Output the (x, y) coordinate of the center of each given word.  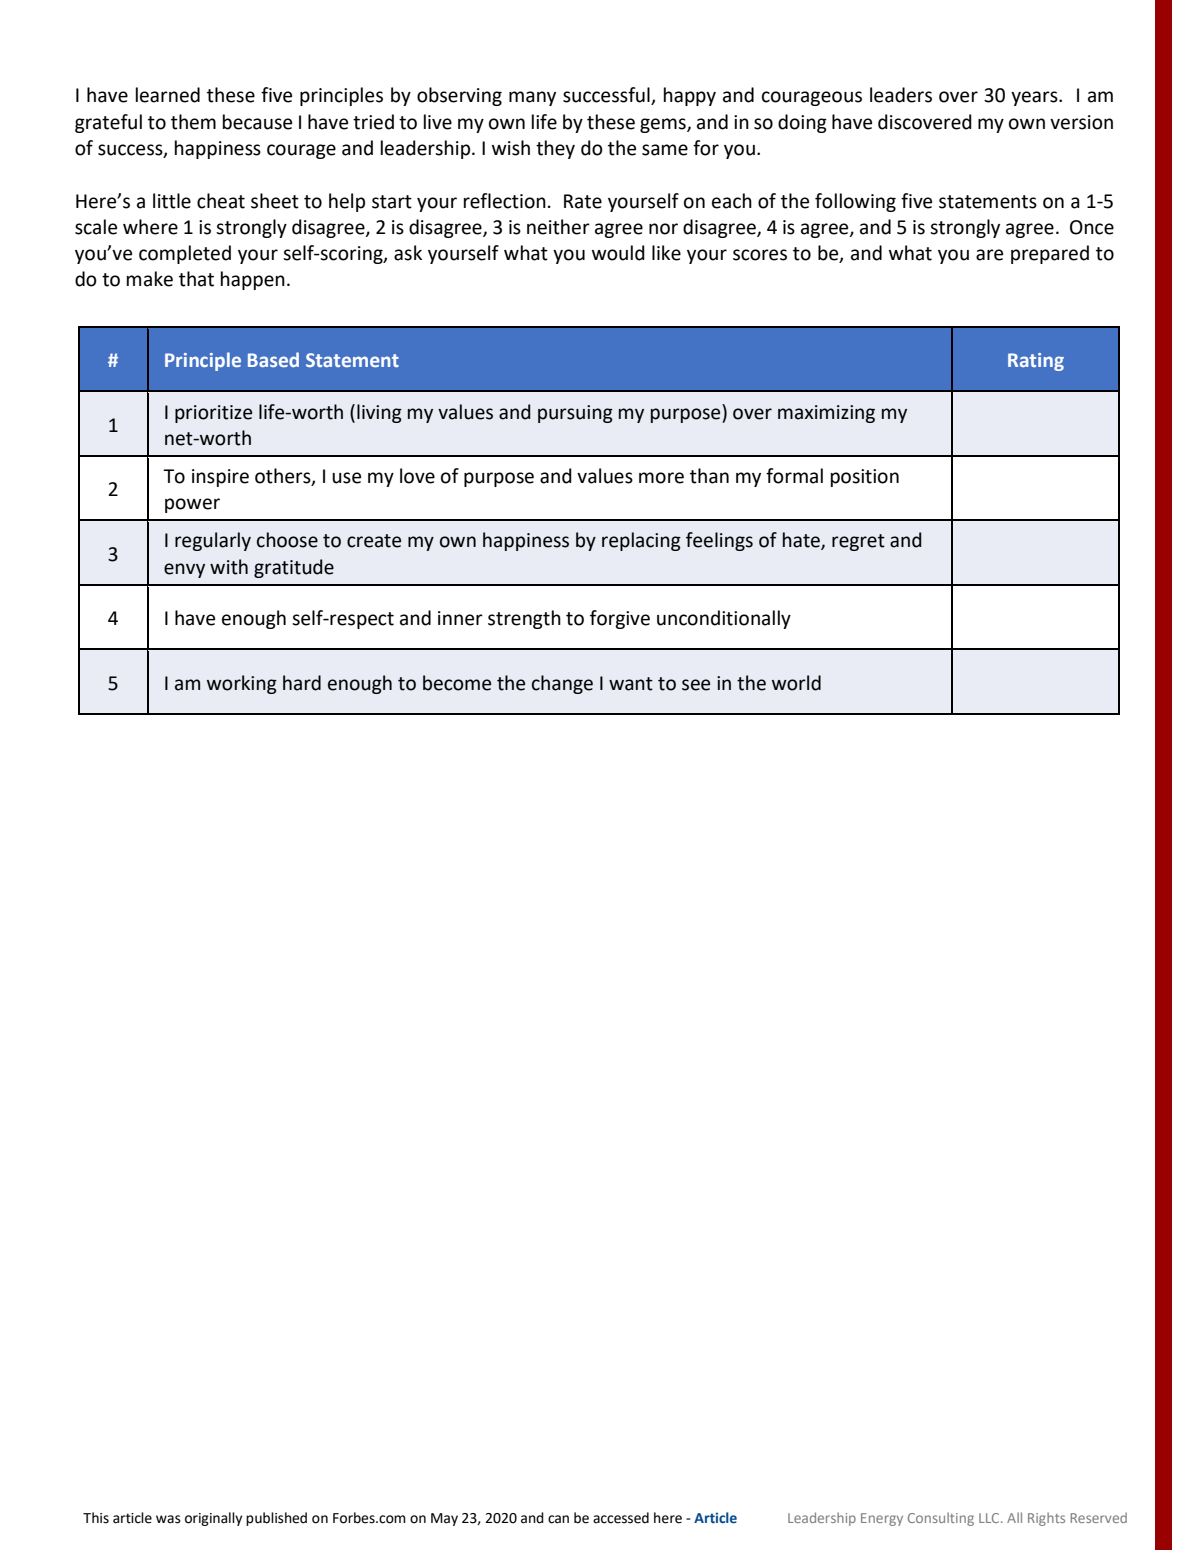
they (555, 149)
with (229, 567)
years (1035, 98)
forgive (620, 619)
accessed (621, 1518)
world (796, 683)
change (562, 684)
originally (213, 1519)
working (242, 684)
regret (858, 542)
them (193, 122)
